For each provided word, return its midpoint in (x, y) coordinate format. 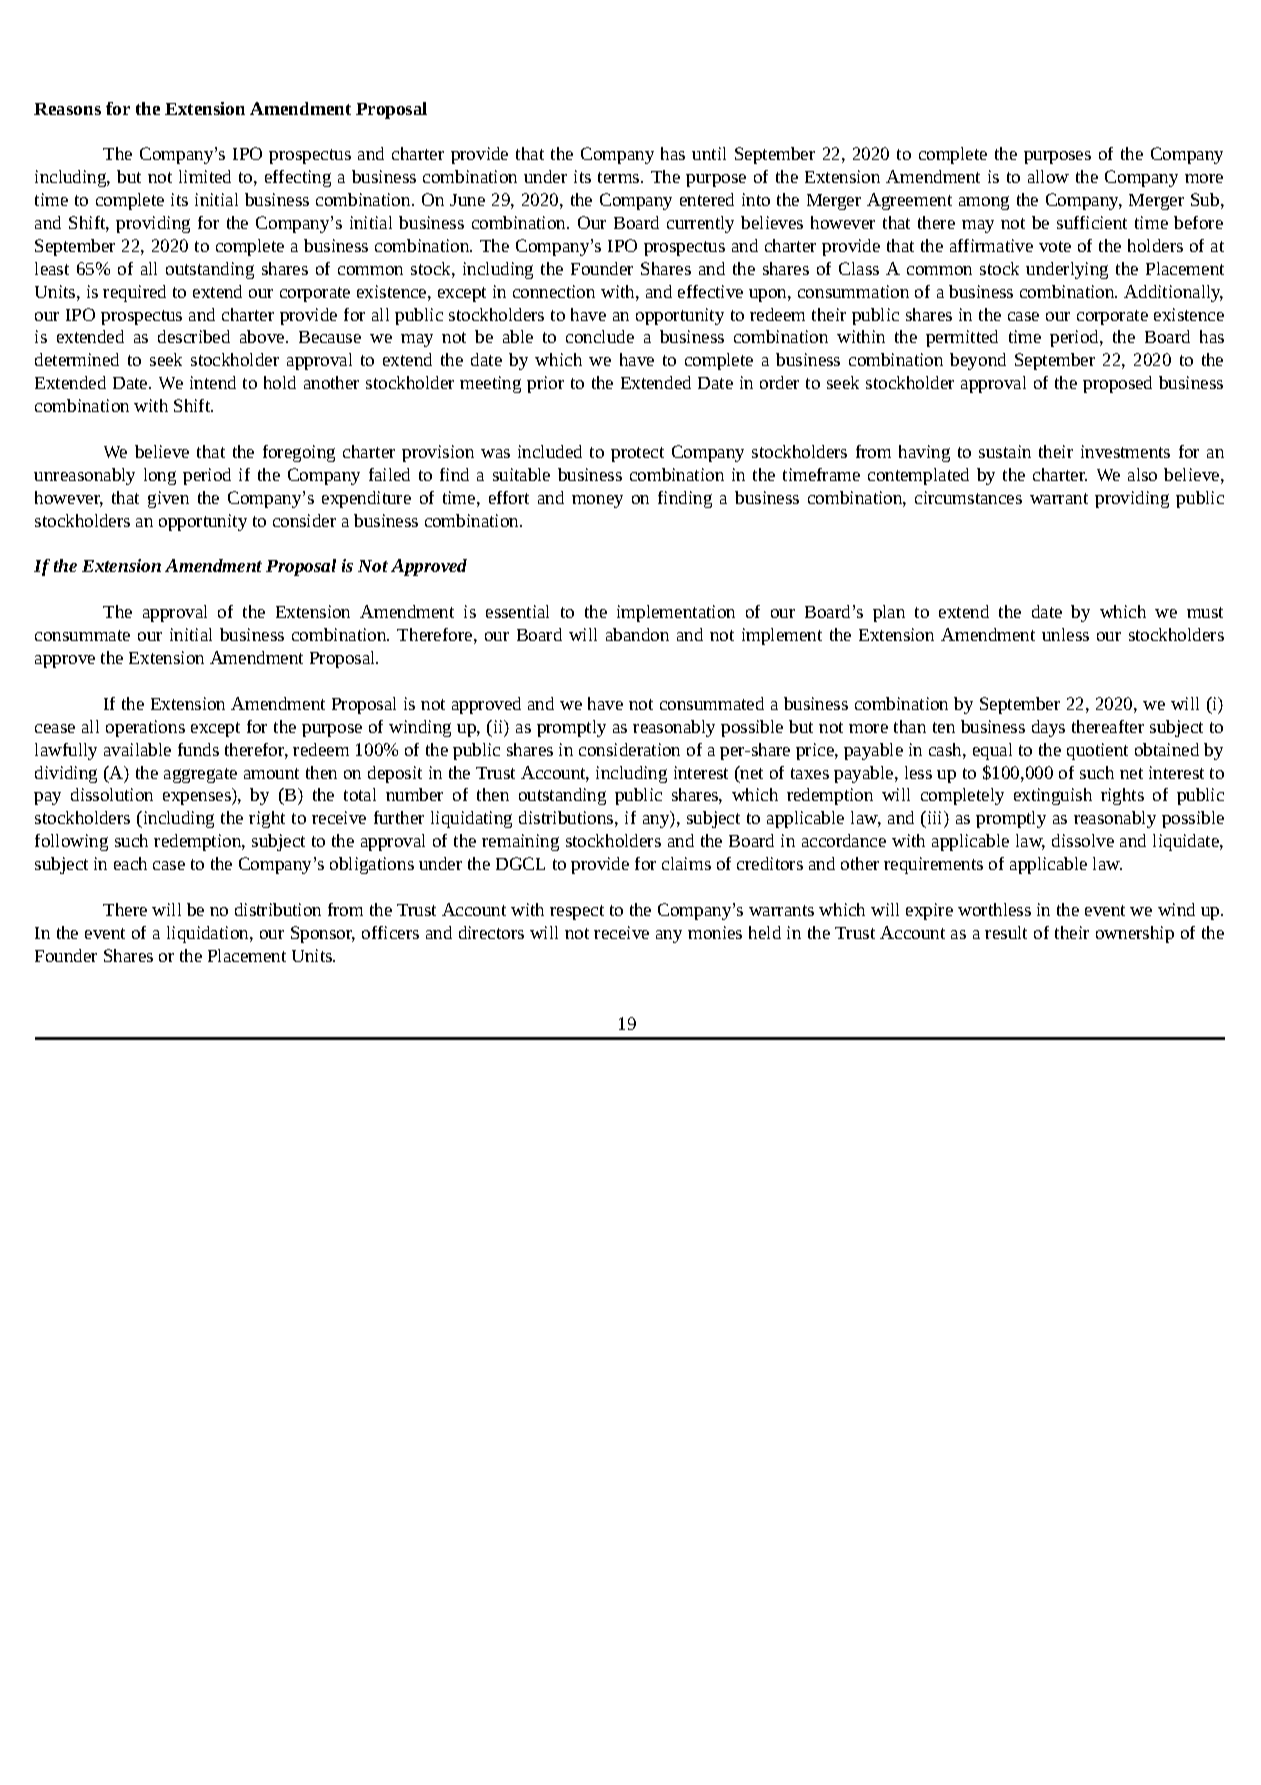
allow (1048, 176)
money (597, 501)
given (168, 499)
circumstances (968, 497)
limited (205, 176)
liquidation (209, 934)
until (709, 153)
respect (577, 912)
